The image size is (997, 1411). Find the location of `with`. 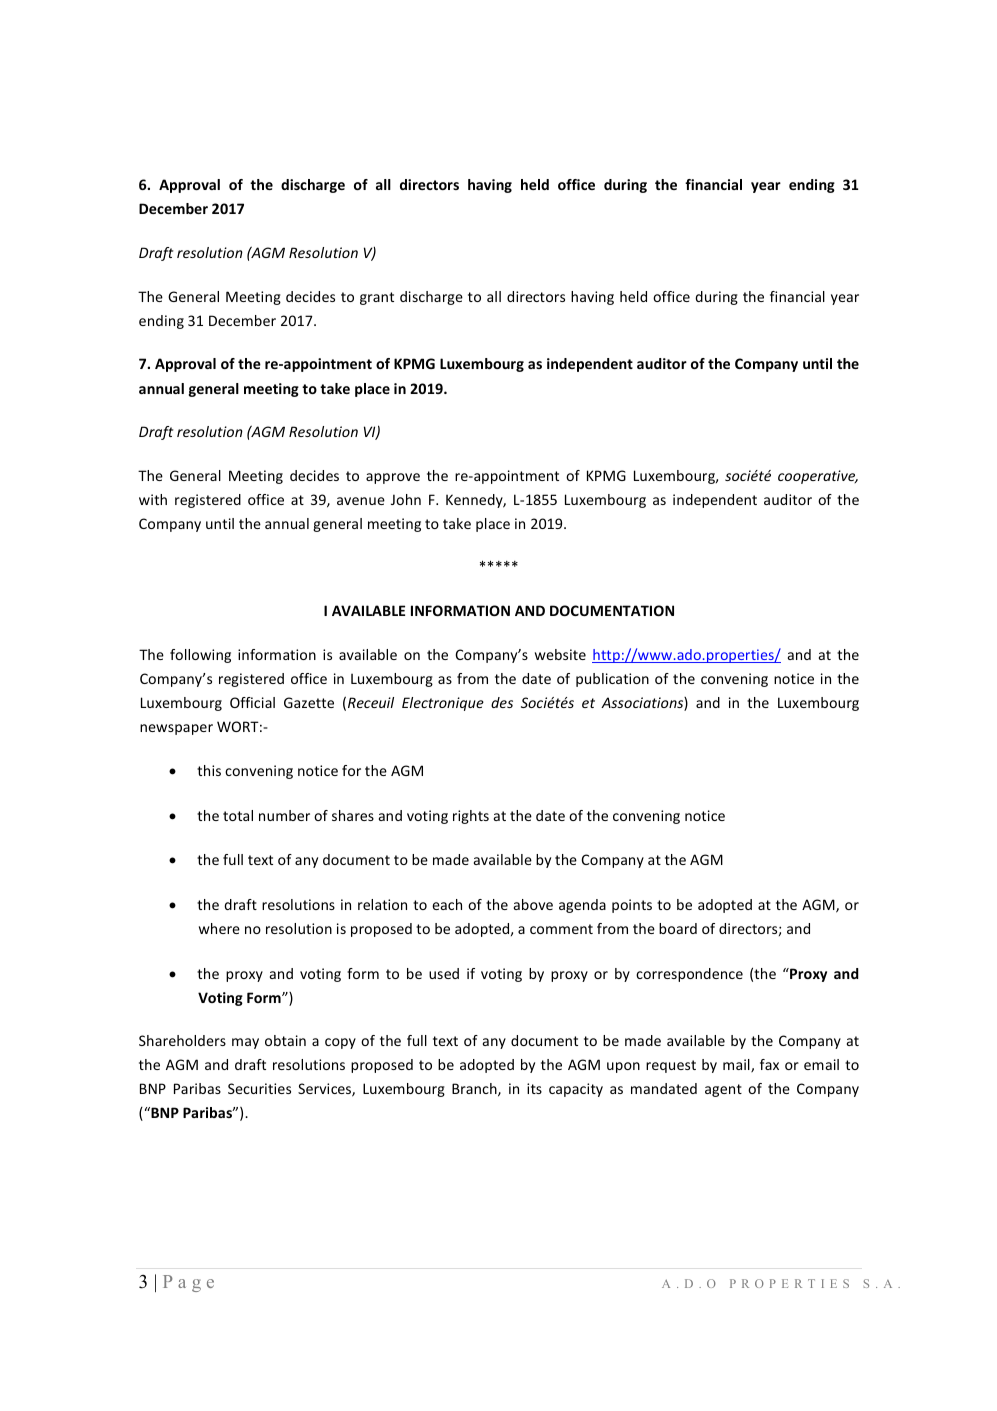

with is located at coordinates (153, 499).
